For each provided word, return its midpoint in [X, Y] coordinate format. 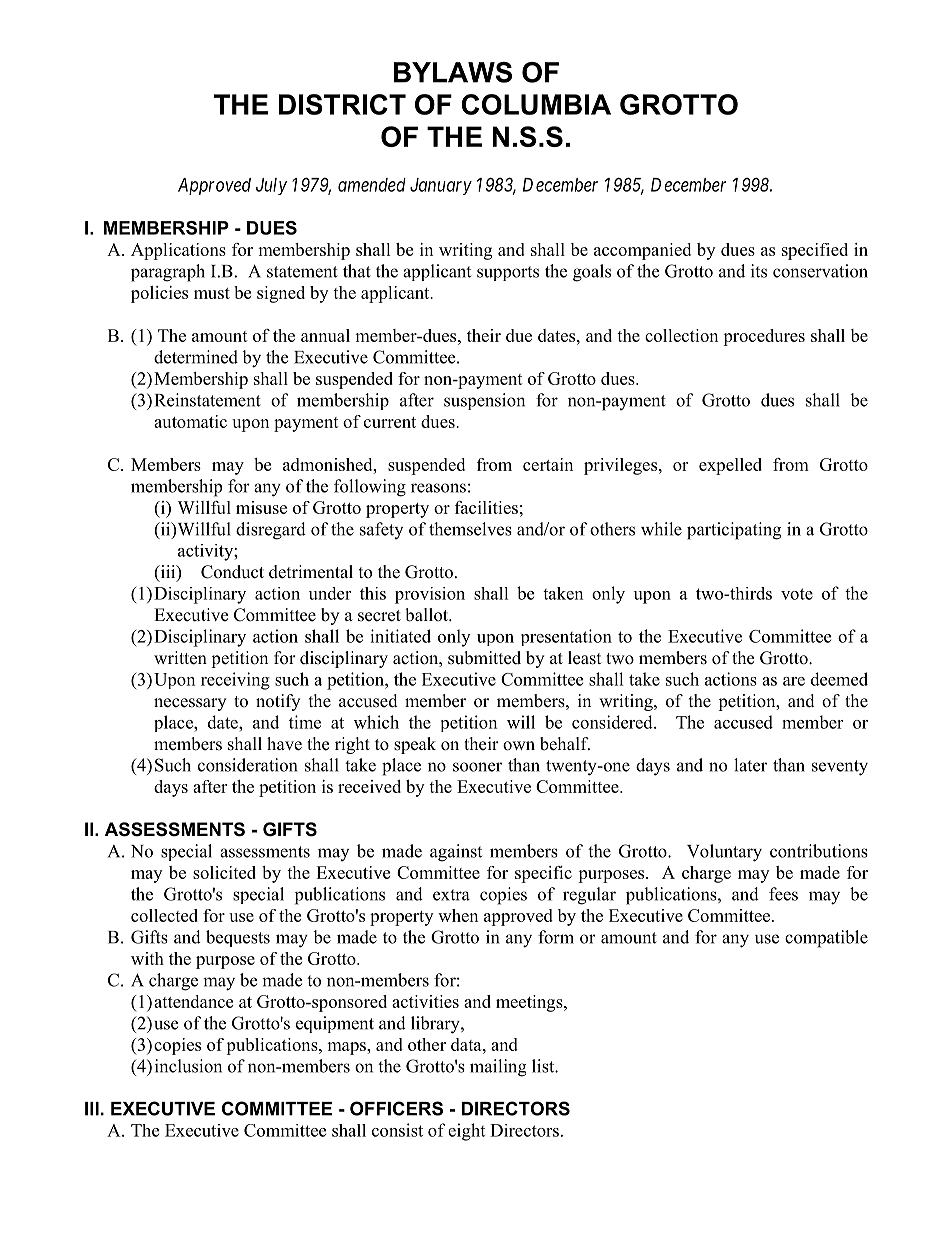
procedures [764, 337]
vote [797, 594]
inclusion [188, 1066]
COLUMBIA [536, 104]
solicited [224, 872]
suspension [484, 401]
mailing [498, 1068]
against [456, 853]
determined [196, 357]
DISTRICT [342, 104]
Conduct [232, 572]
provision [430, 595]
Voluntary [724, 853]
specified [815, 251]
